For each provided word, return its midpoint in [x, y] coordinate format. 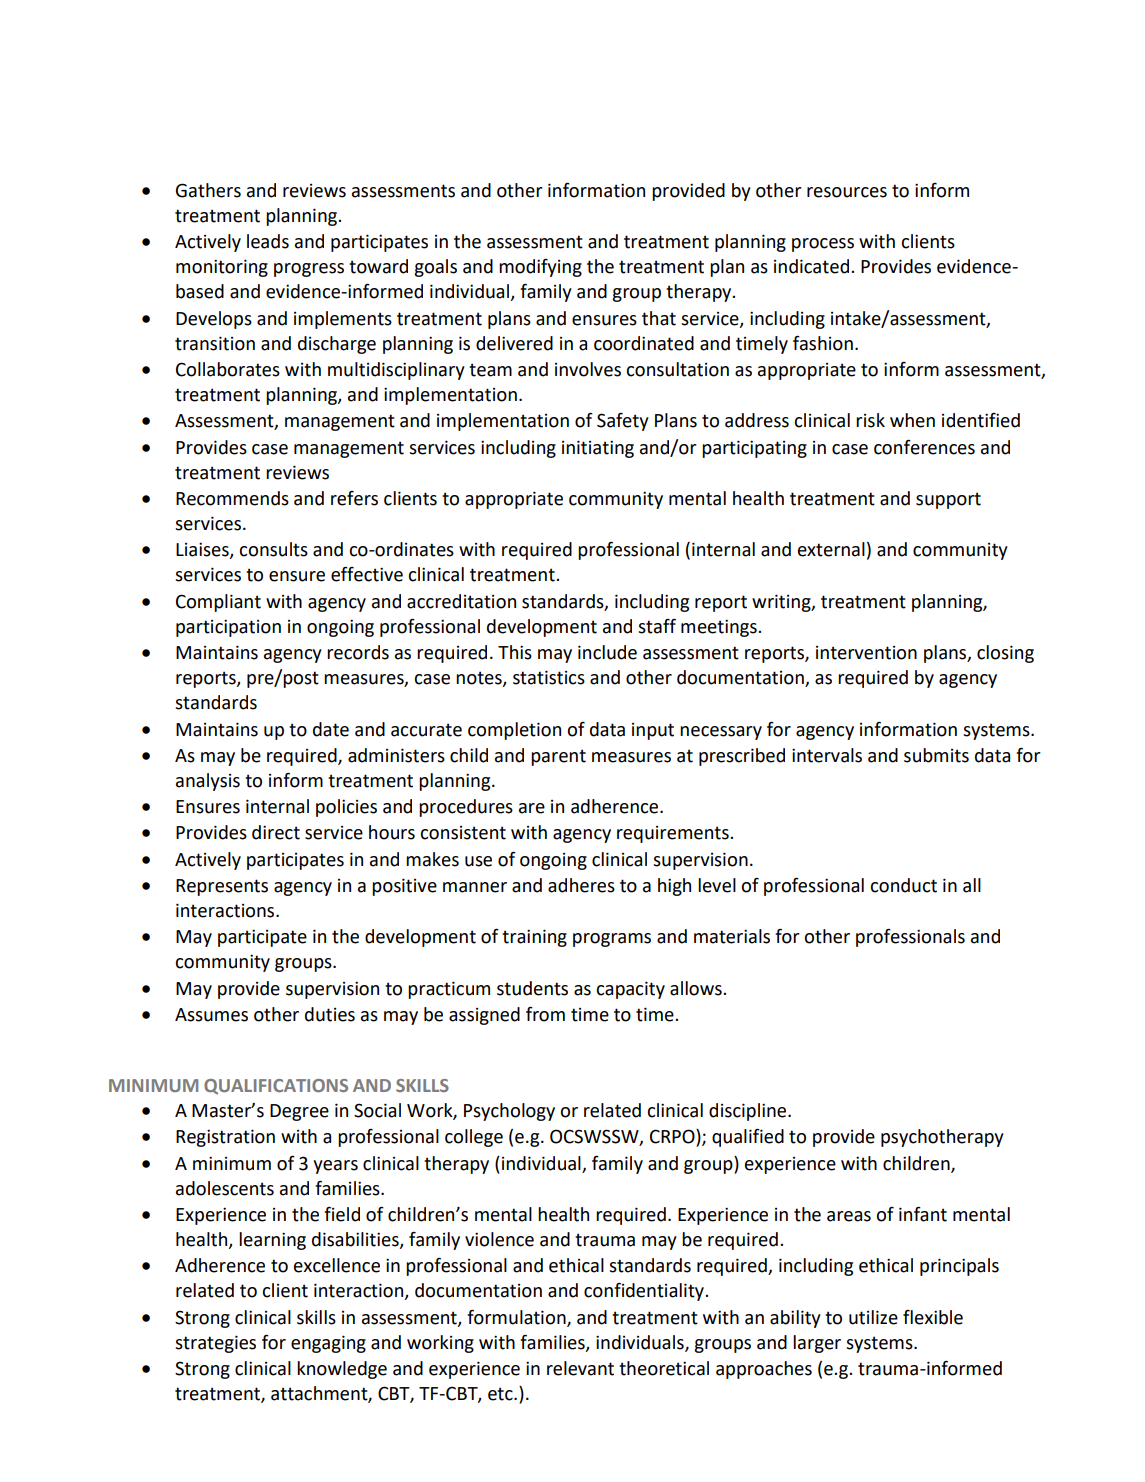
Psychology [509, 1112]
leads [268, 241]
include [607, 652]
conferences [924, 447]
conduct [903, 885]
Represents [222, 887]
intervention [866, 653]
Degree [299, 1112]
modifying [540, 268]
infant [923, 1214]
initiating [598, 449]
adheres [581, 885]
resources [847, 192]
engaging [328, 1344]
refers [354, 498]
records [358, 652]
